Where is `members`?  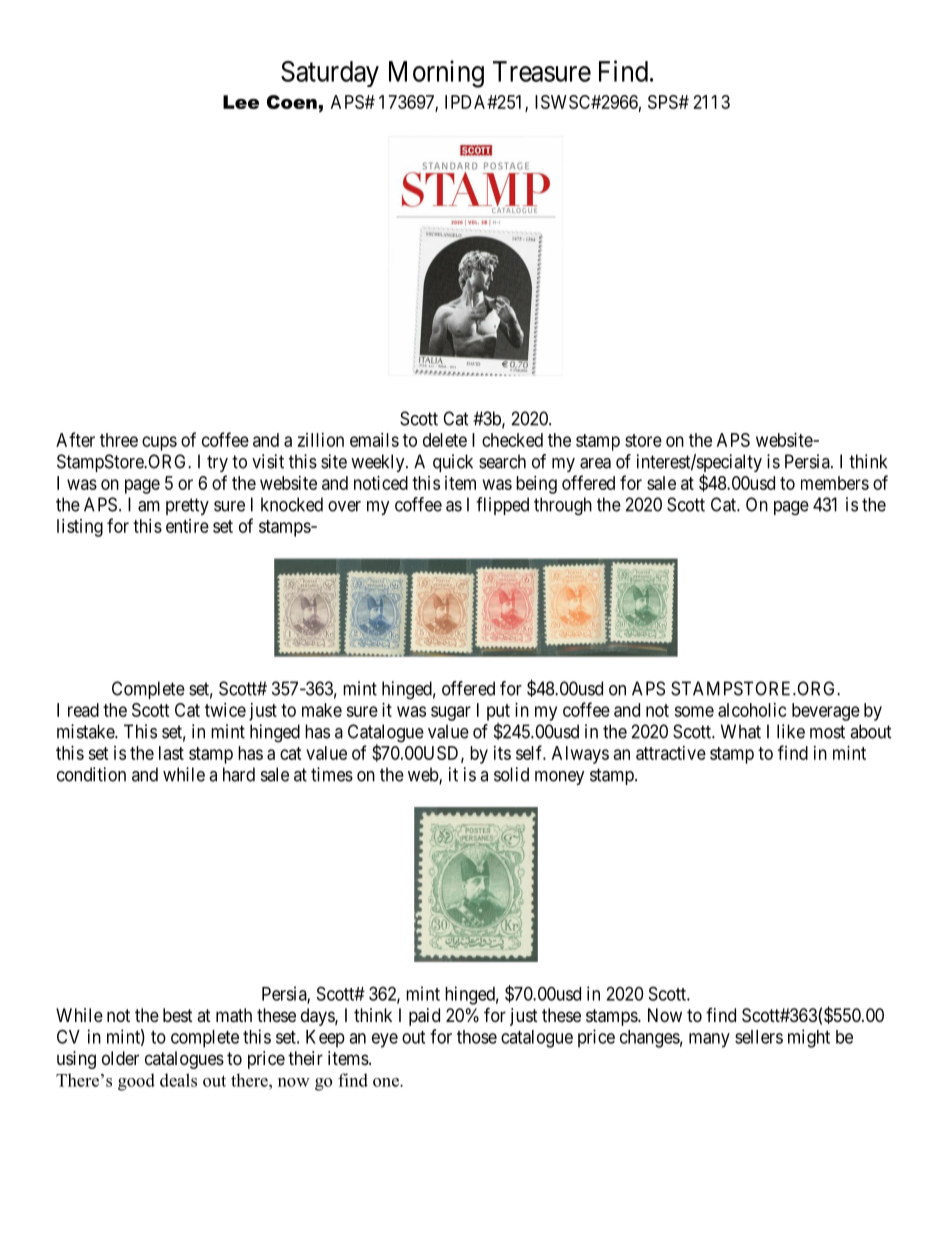
members is located at coordinates (835, 483).
